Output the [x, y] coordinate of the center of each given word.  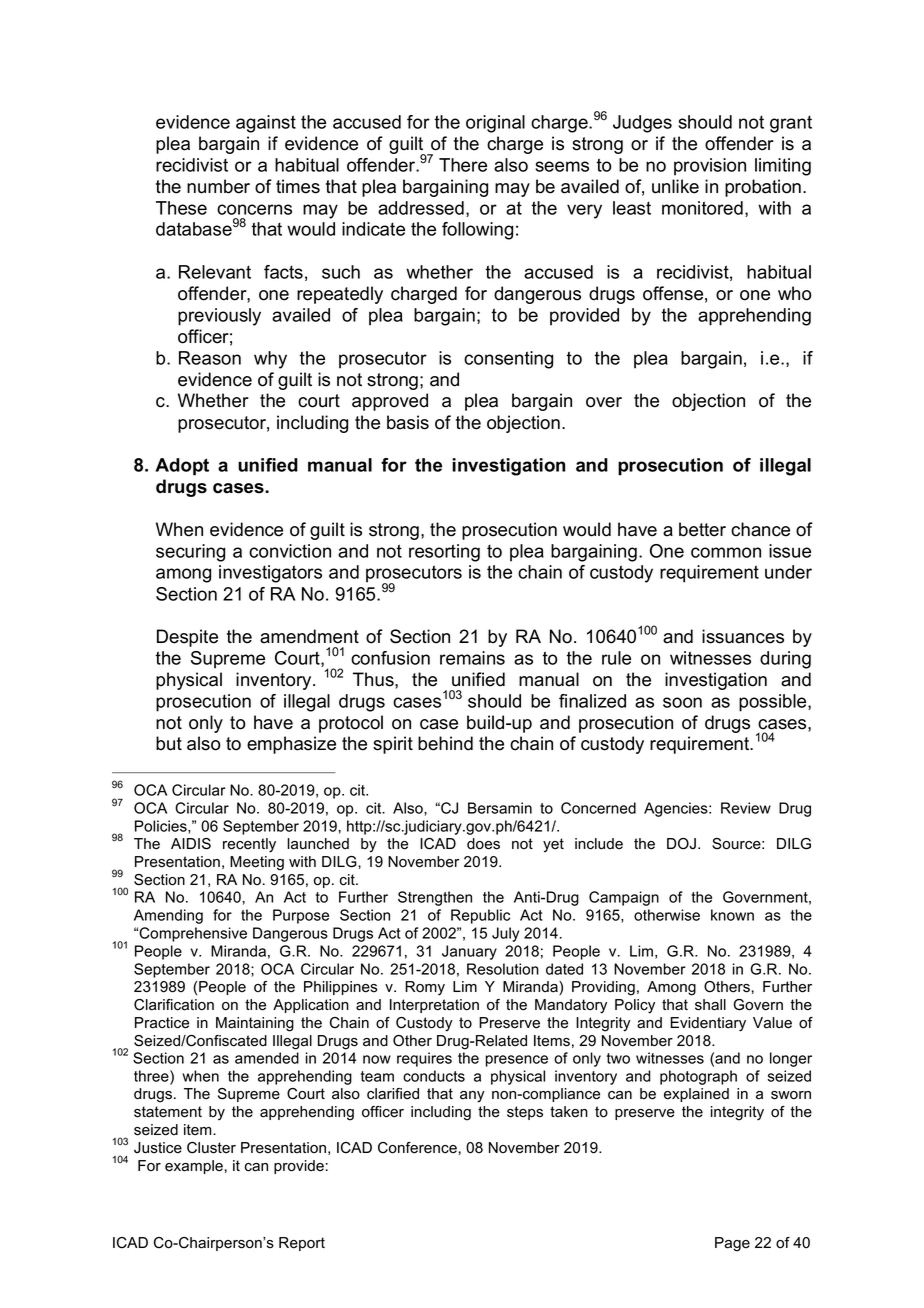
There [463, 165]
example [194, 1167]
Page [732, 1244]
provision [710, 167]
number [218, 186]
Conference [417, 1148]
